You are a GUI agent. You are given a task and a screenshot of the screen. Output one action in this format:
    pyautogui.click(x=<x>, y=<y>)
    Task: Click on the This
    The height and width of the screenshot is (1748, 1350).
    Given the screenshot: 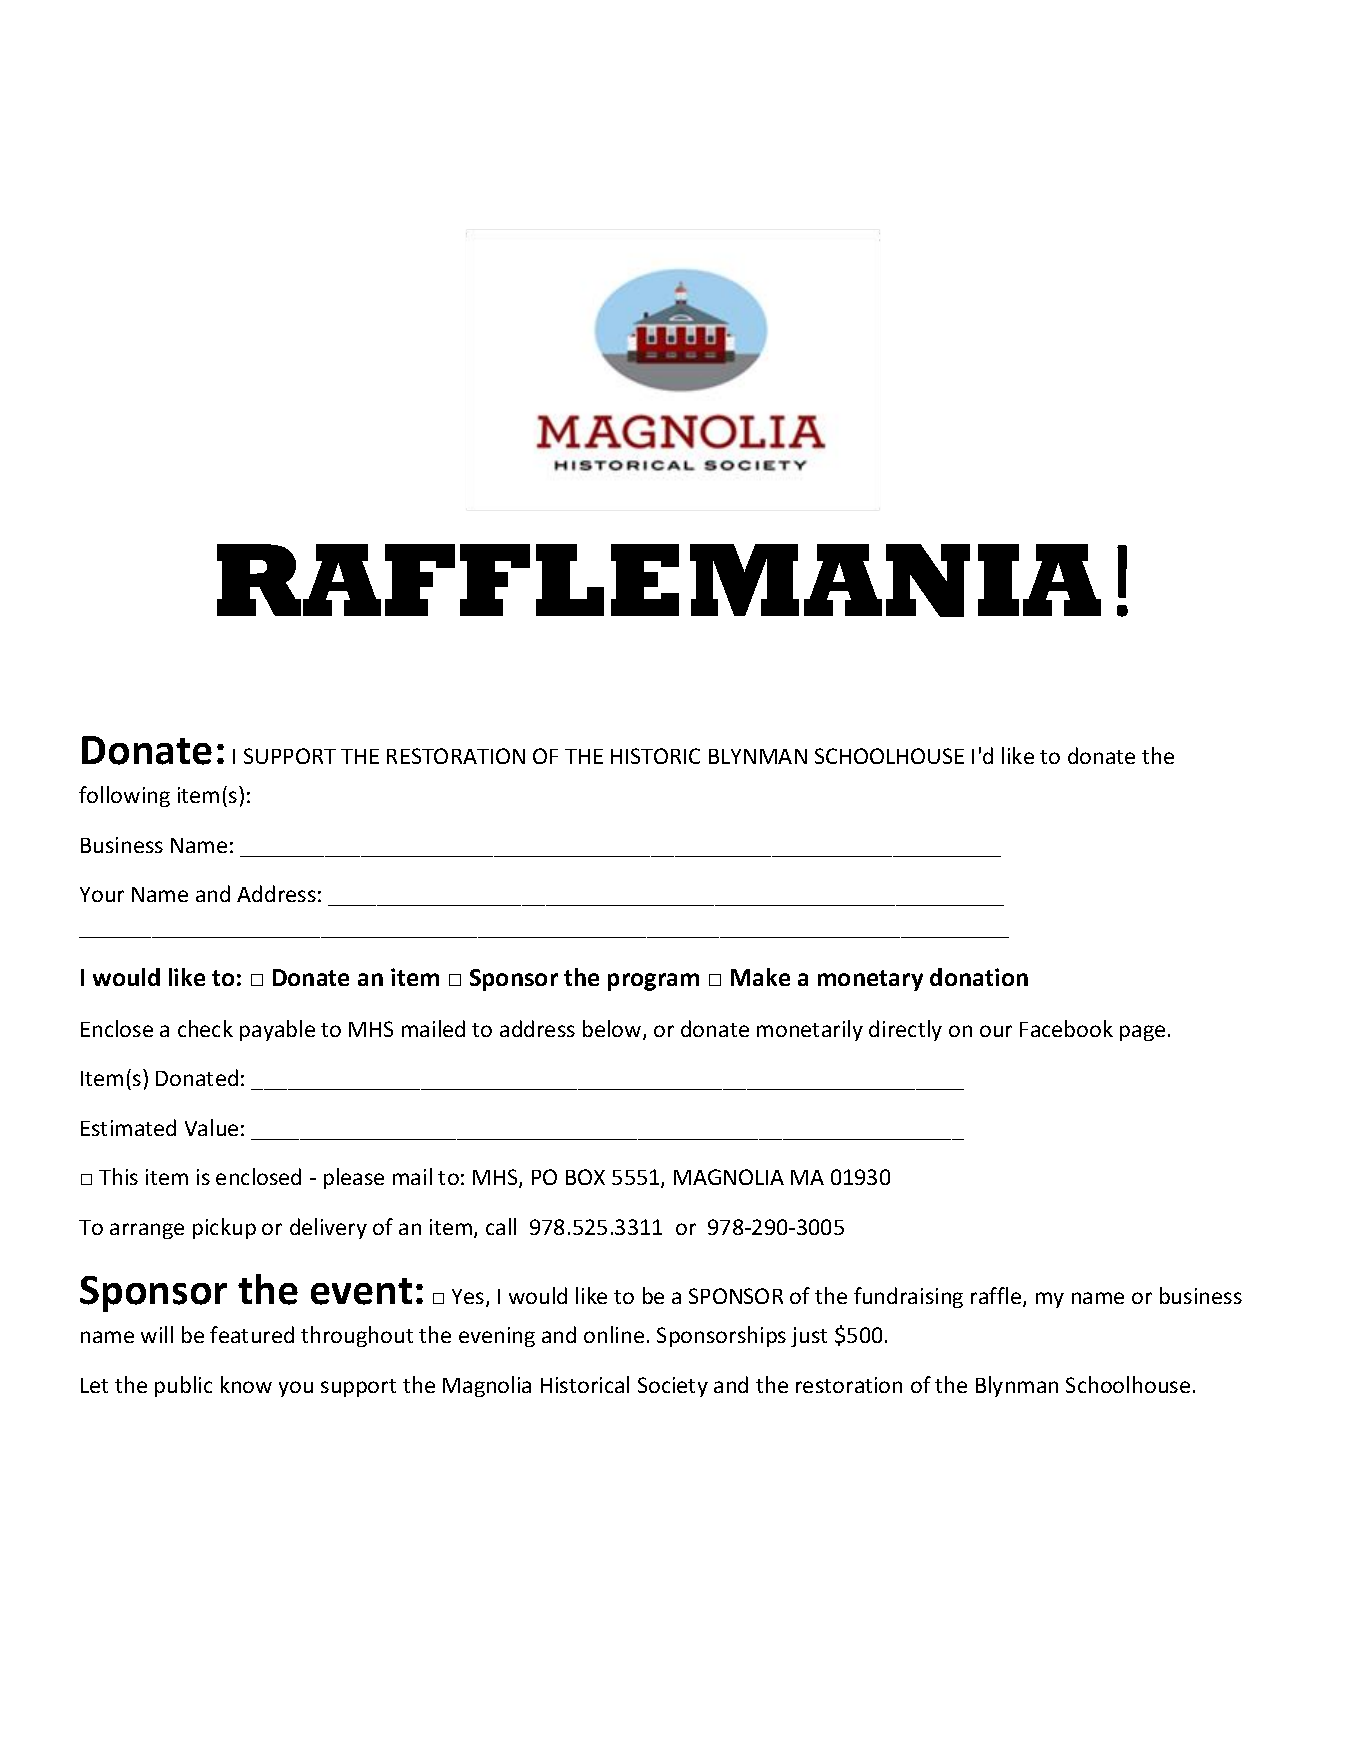 What is the action you would take?
    pyautogui.click(x=118, y=1176)
